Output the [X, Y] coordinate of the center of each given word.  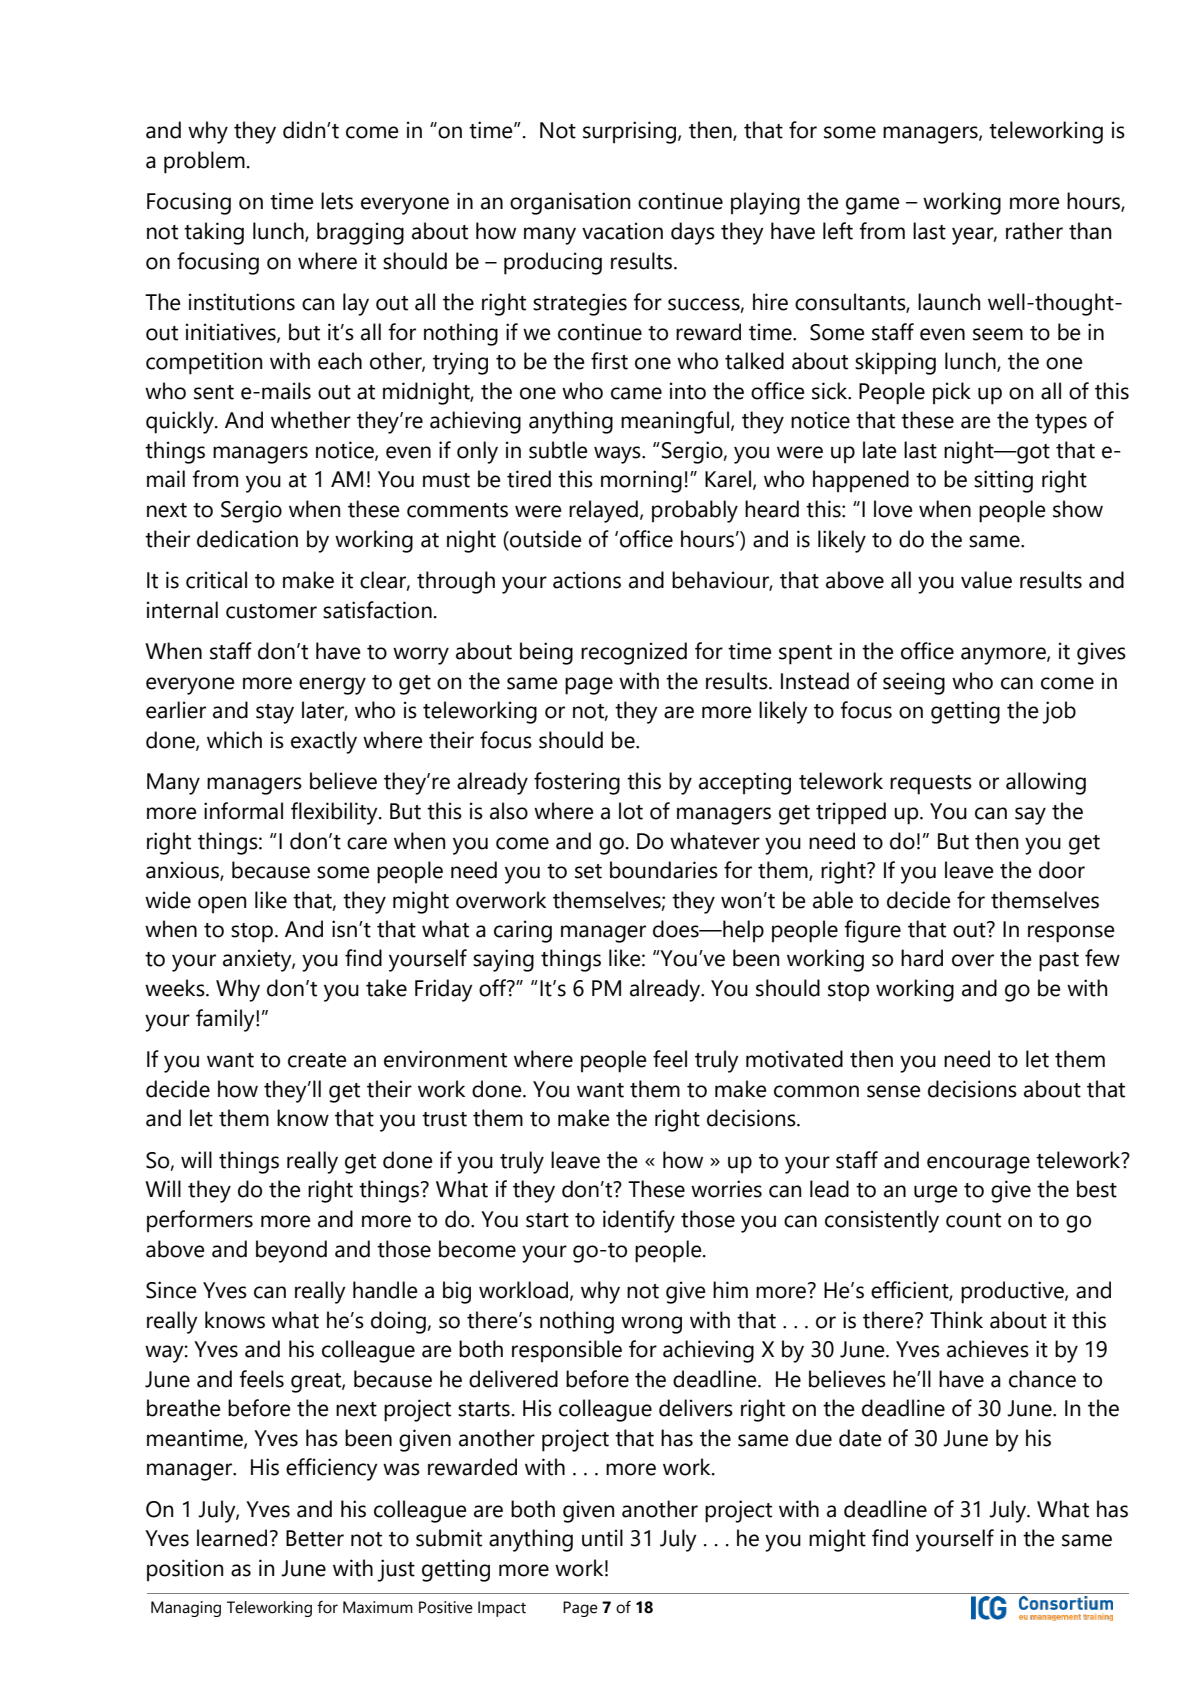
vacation [622, 231]
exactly [324, 742]
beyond [291, 1251]
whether [311, 420]
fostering [577, 783]
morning [641, 481]
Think [956, 1319]
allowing [1046, 783]
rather [1034, 231]
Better [315, 1538]
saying [503, 960]
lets [337, 201]
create [317, 1060]
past [1059, 962]
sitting [1003, 481]
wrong [651, 1325]
